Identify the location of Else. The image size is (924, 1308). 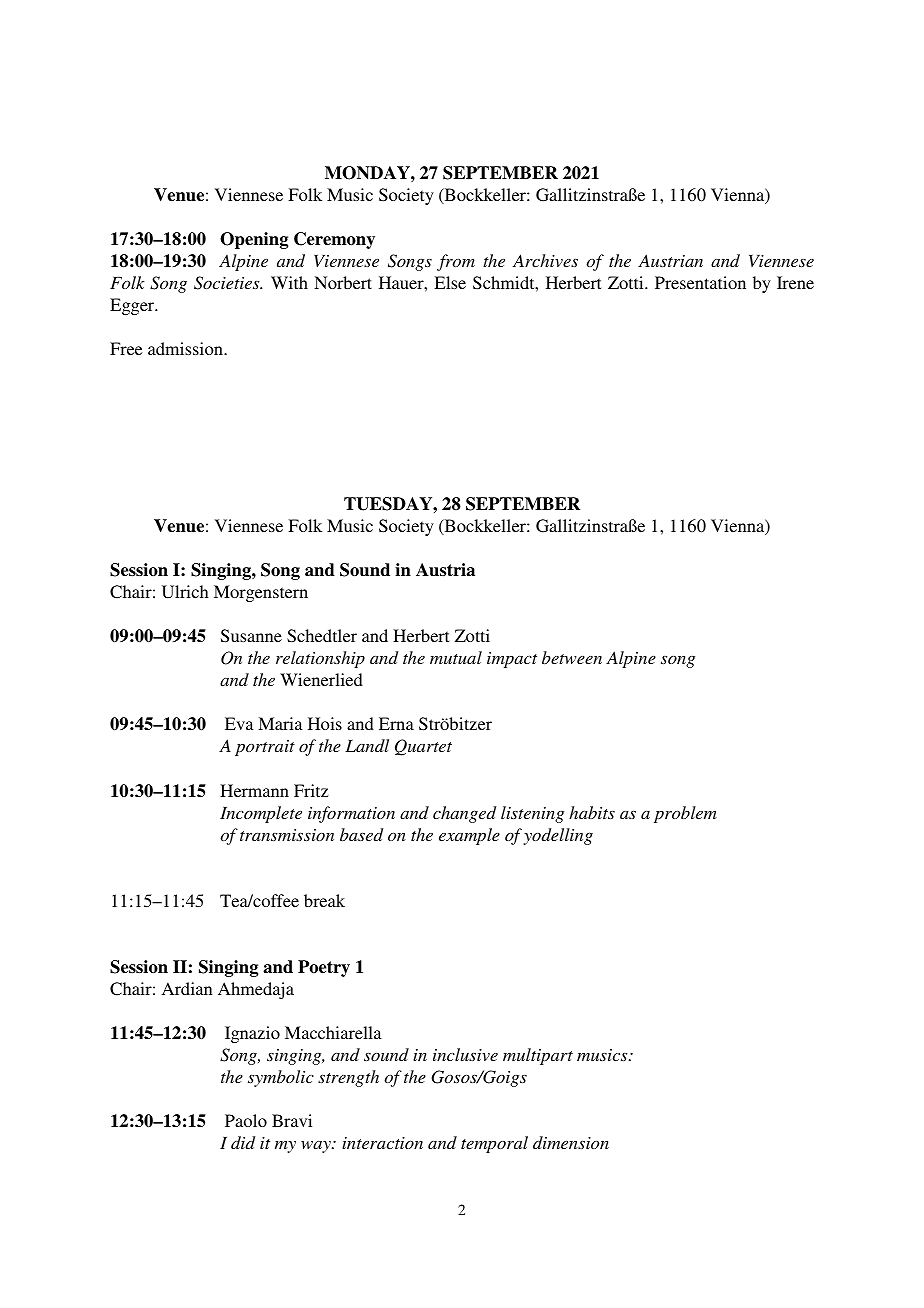
(450, 282).
